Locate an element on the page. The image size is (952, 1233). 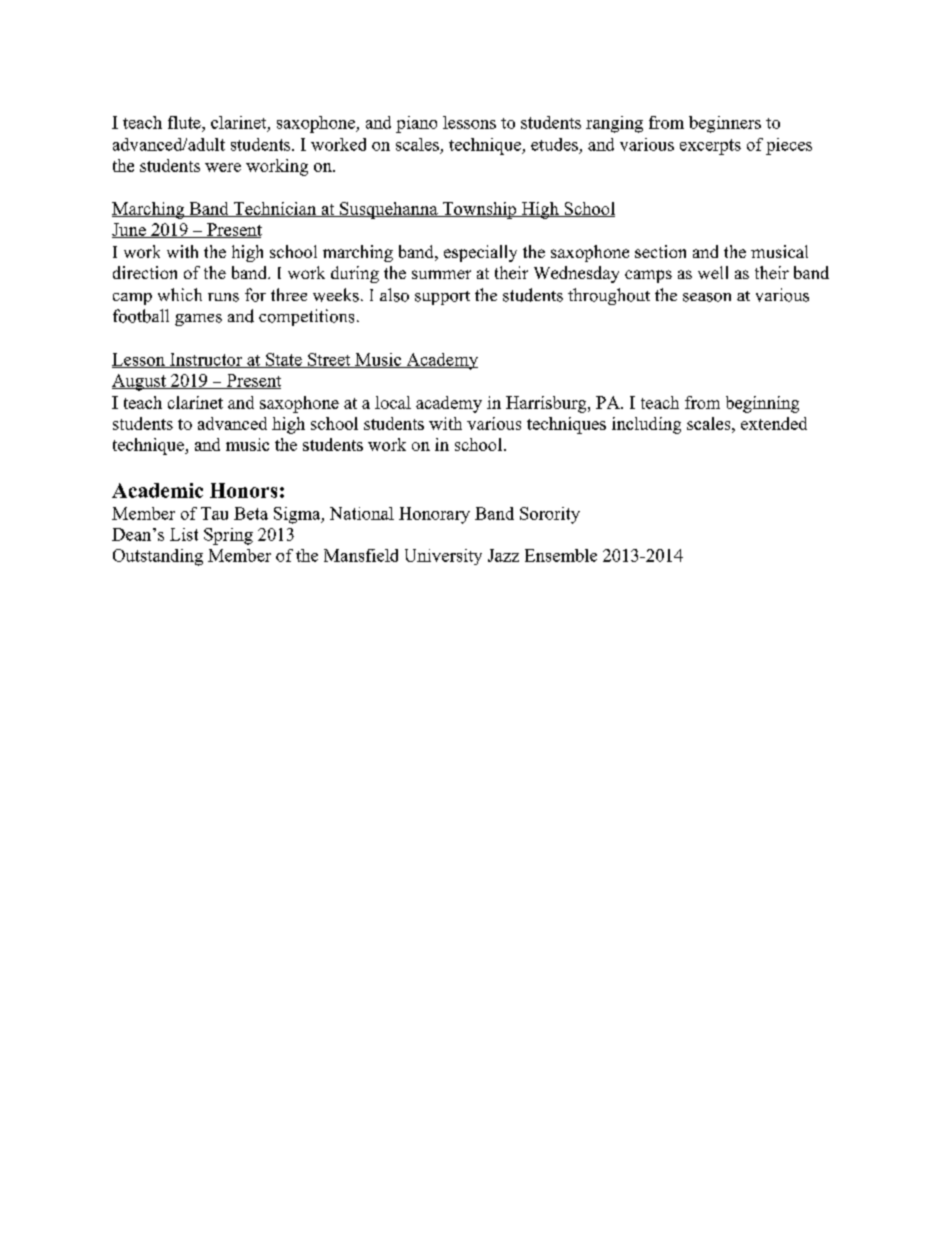
local is located at coordinates (393, 402).
